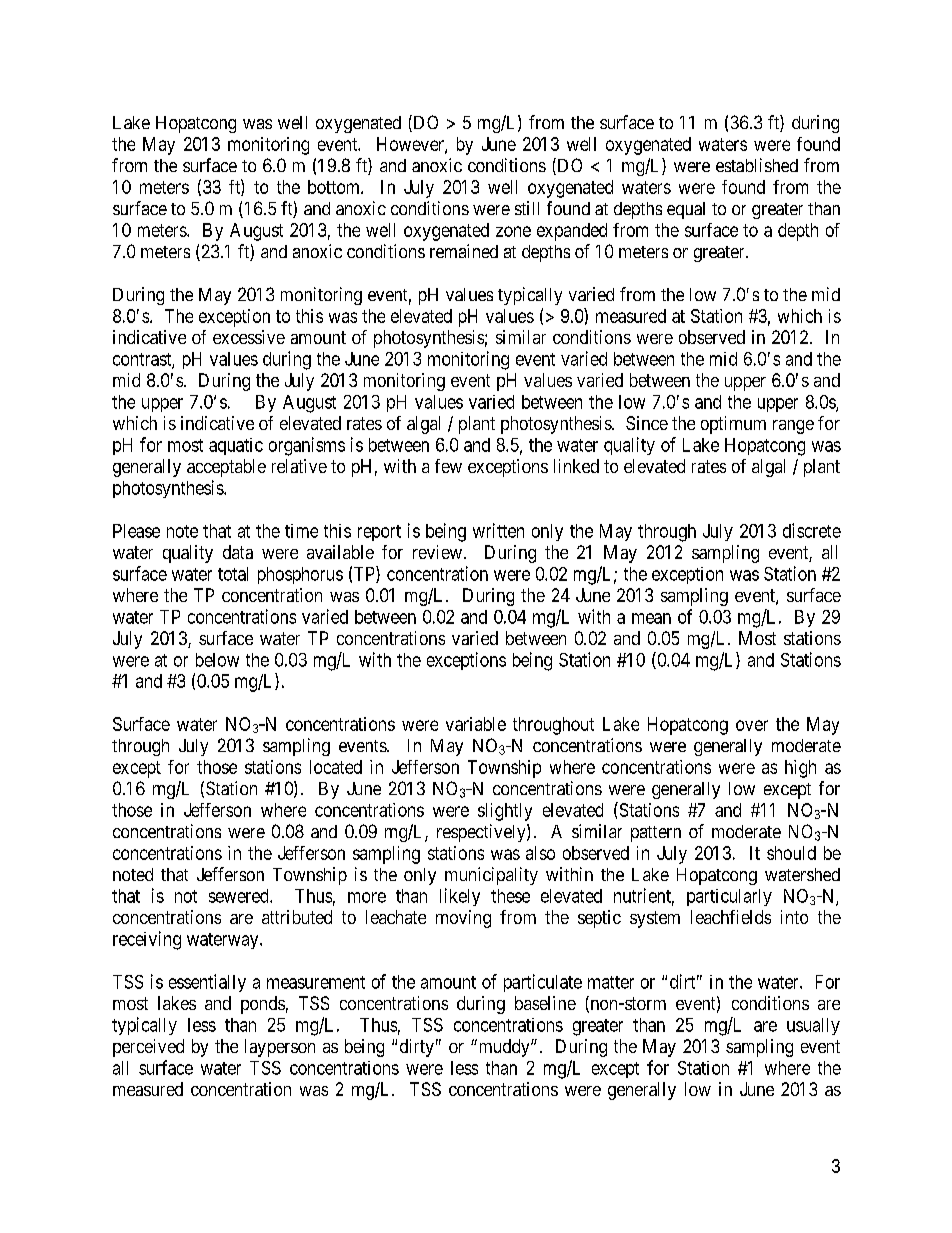 Image resolution: width=952 pixels, height=1233 pixels. Describe the element at coordinates (335, 187) in the document. I see `bottom` at that location.
